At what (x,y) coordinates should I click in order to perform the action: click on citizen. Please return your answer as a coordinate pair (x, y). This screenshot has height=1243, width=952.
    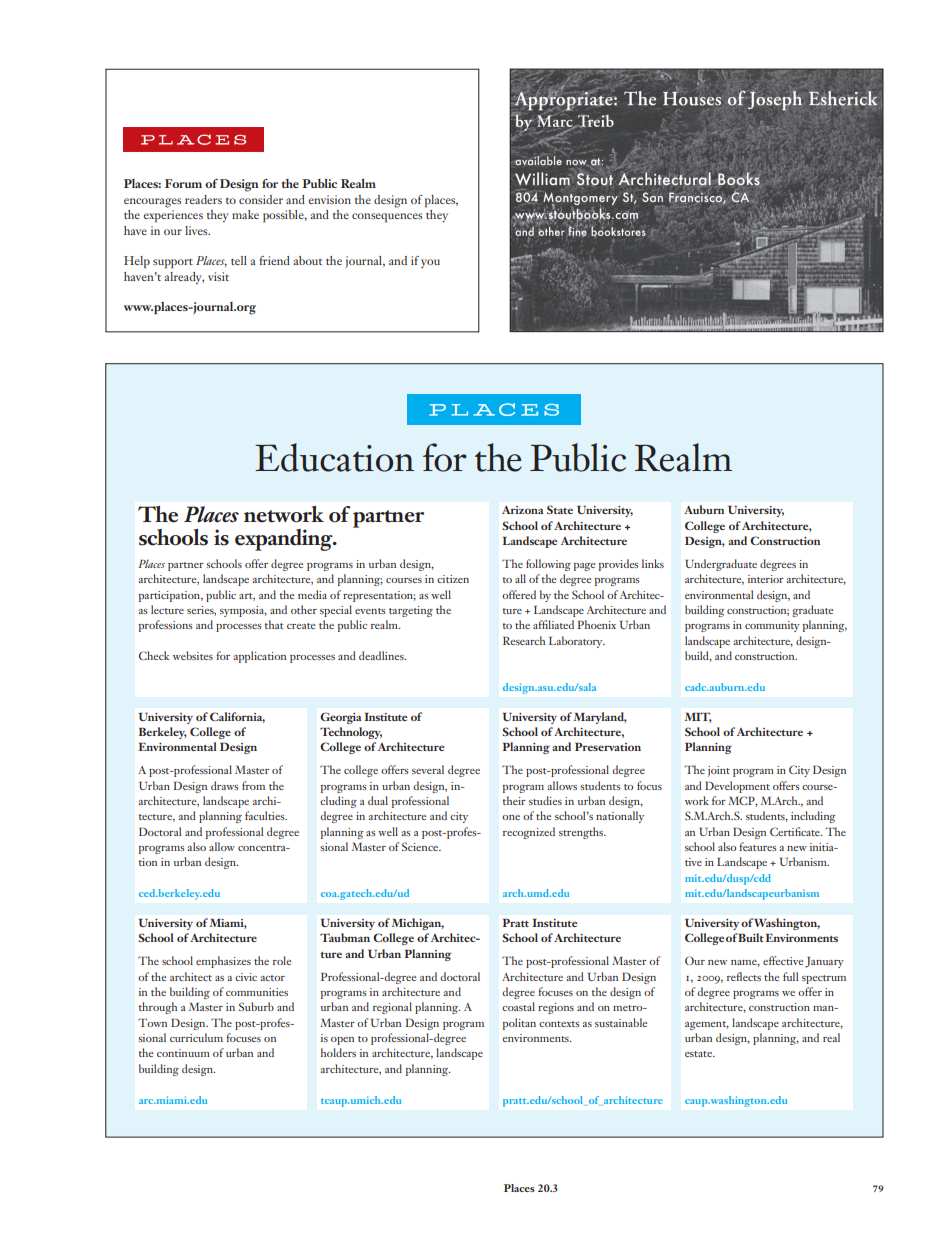
    Looking at the image, I should click on (453, 579).
